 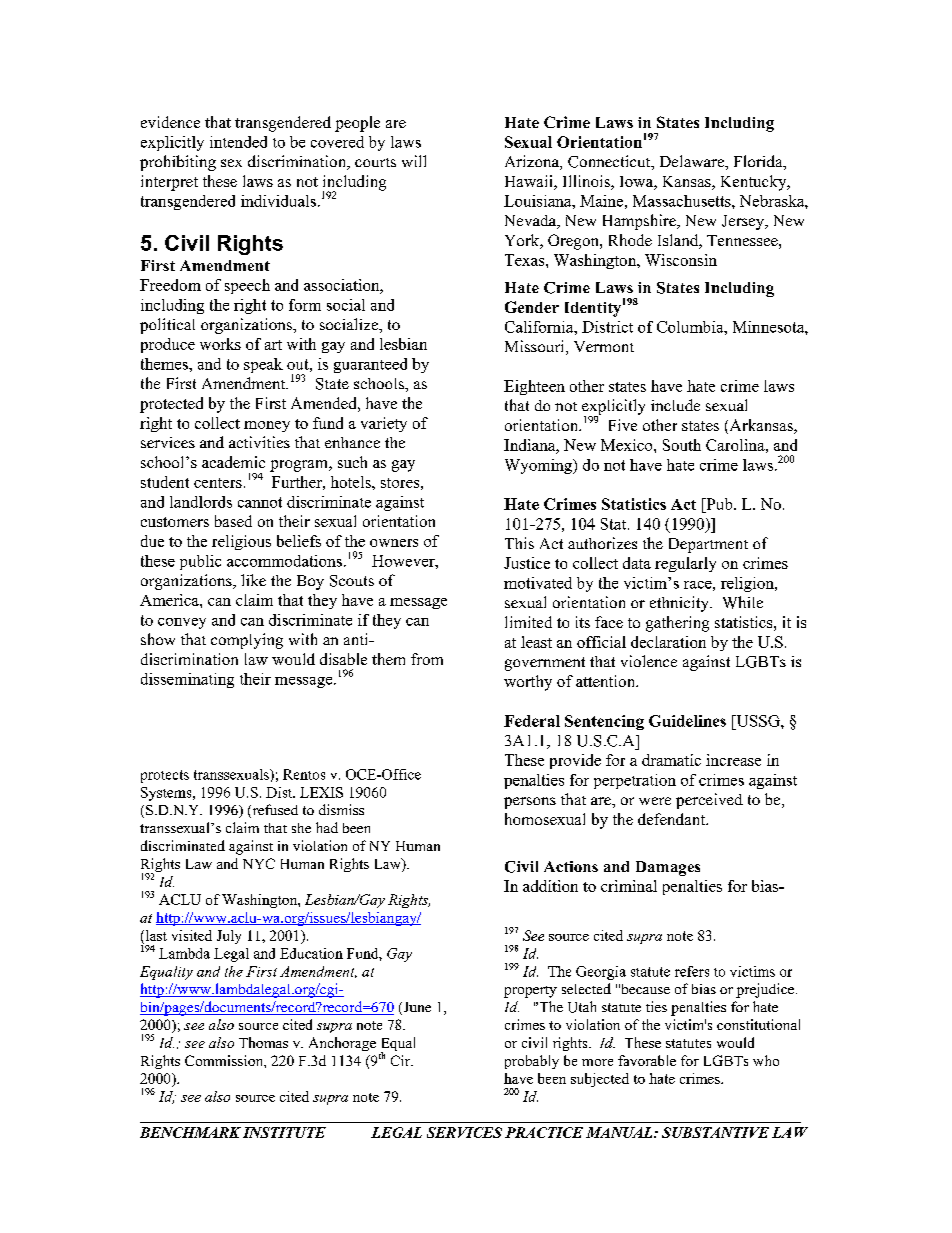 I want to click on refused, so click(x=274, y=811).
